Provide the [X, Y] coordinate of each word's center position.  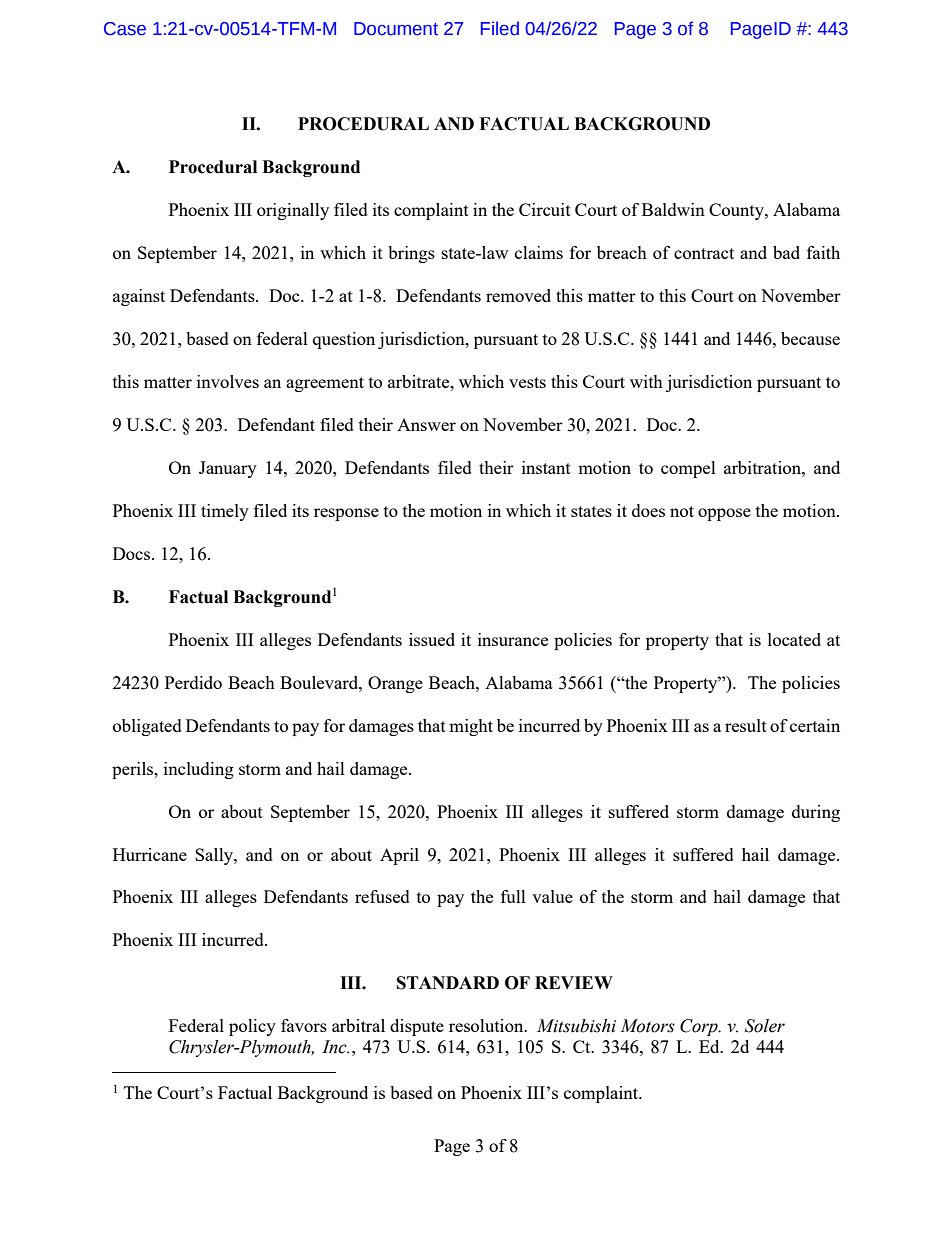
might [471, 727]
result [746, 725]
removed [518, 295]
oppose [724, 514]
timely [225, 512]
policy [252, 1027]
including [199, 770]
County [737, 211]
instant [546, 467]
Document [396, 29]
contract [704, 253]
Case [125, 29]
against [139, 297]
